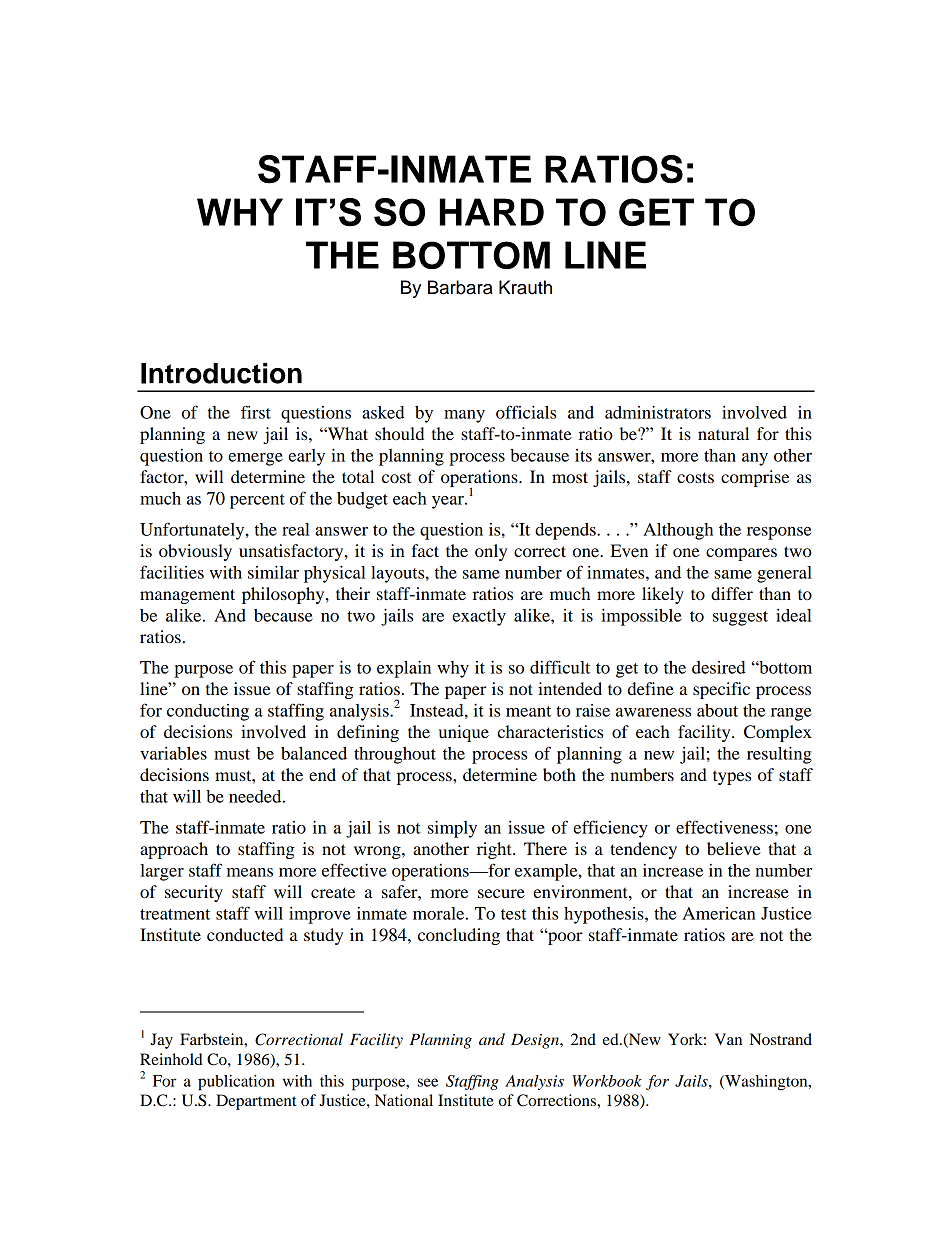  What do you see at coordinates (658, 412) in the screenshot?
I see `administrators` at bounding box center [658, 412].
